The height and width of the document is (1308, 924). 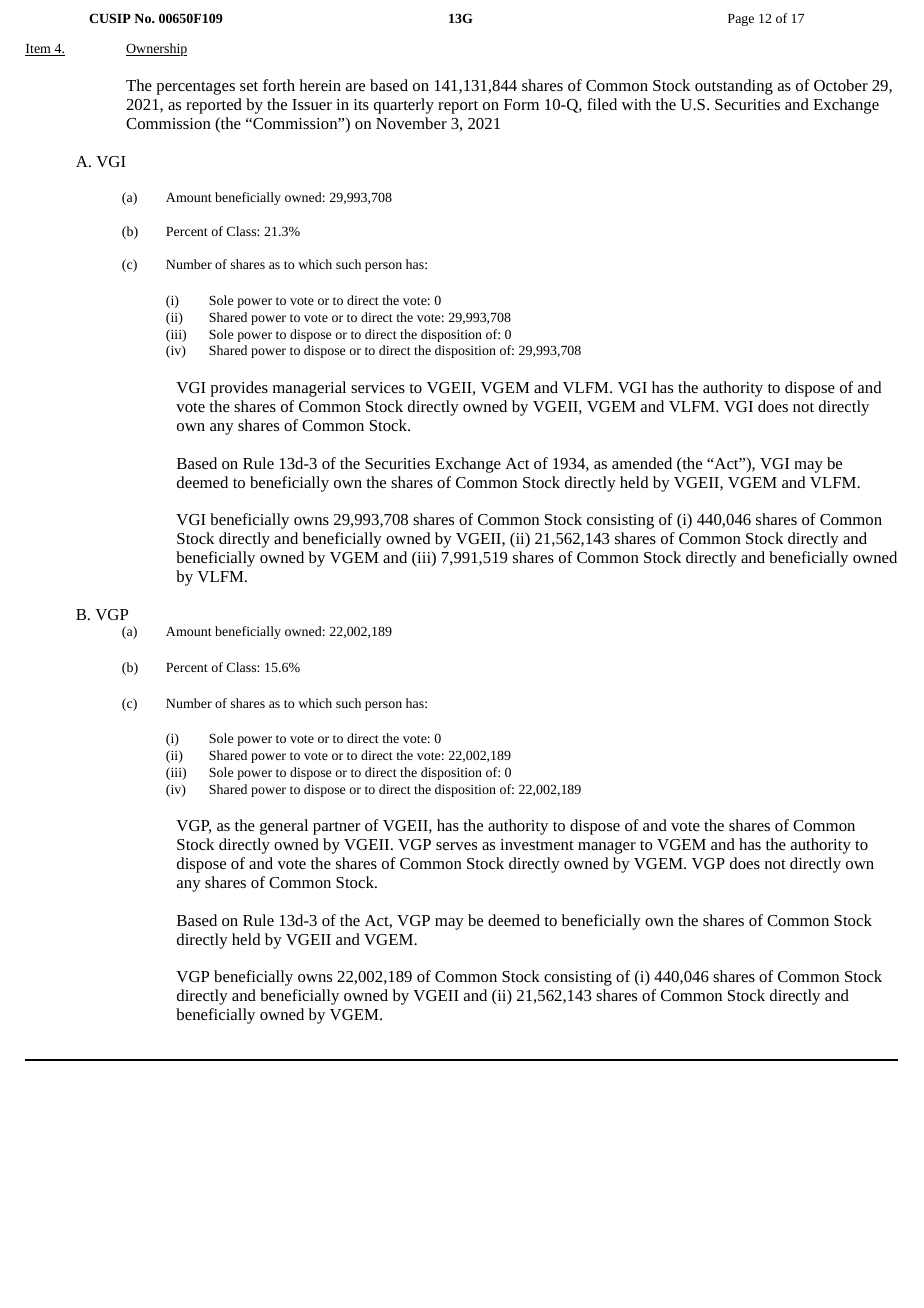 What do you see at coordinates (741, 20) in the document?
I see `Page` at bounding box center [741, 20].
